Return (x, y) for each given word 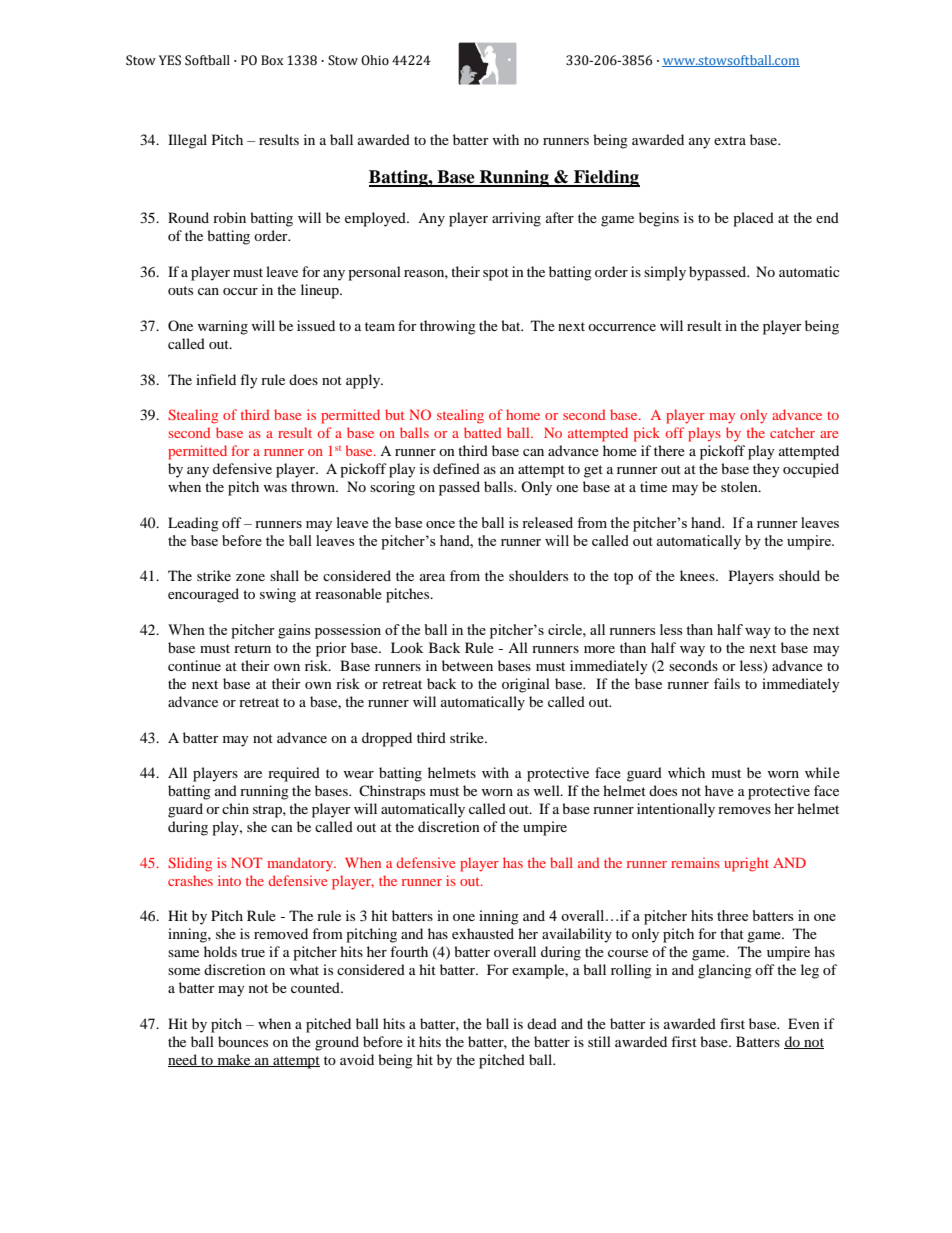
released (547, 522)
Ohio (375, 60)
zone (250, 577)
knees (698, 575)
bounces (243, 1041)
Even (804, 1023)
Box (272, 60)
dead (542, 1023)
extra (730, 140)
